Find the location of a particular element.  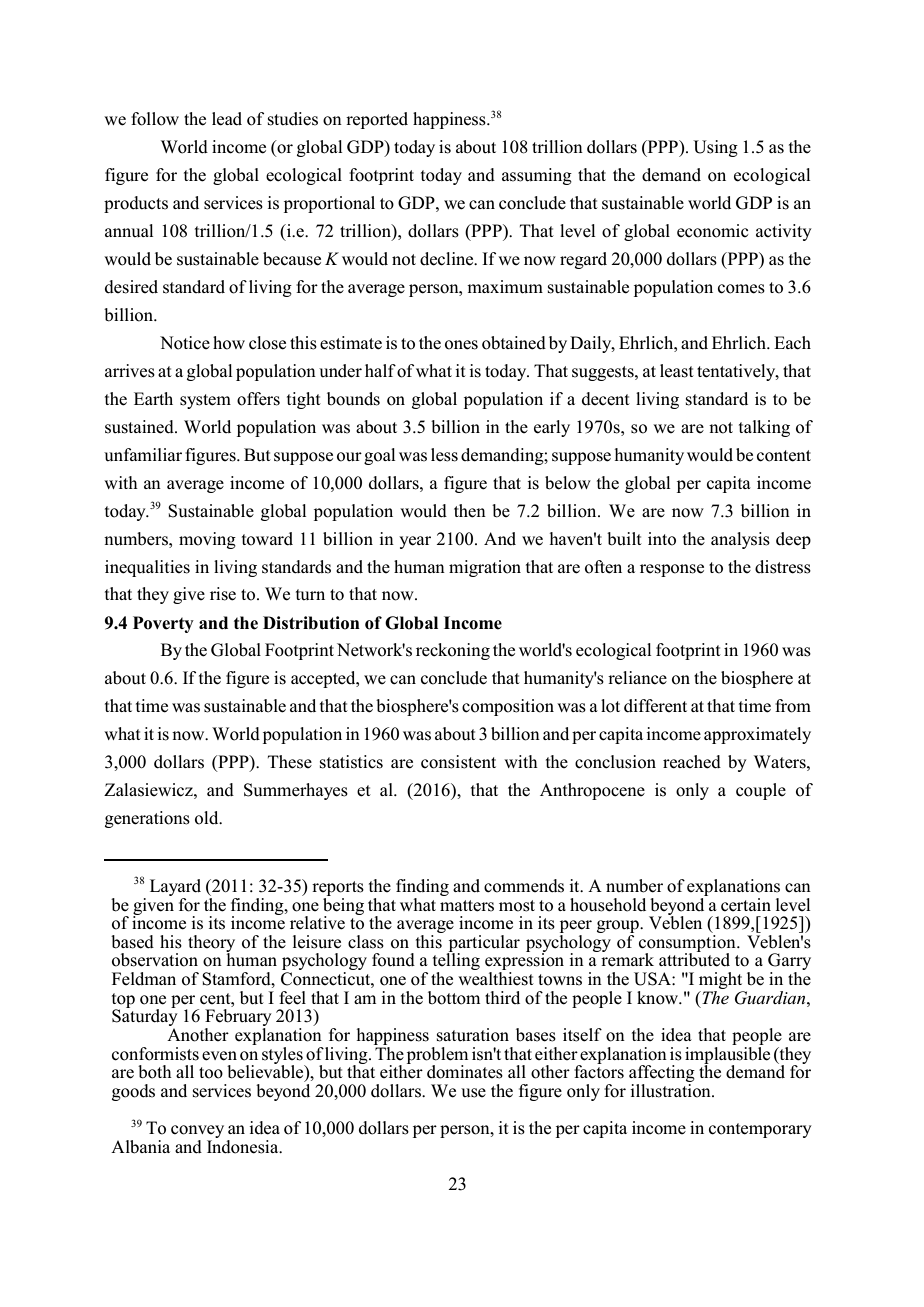

response is located at coordinates (672, 570).
